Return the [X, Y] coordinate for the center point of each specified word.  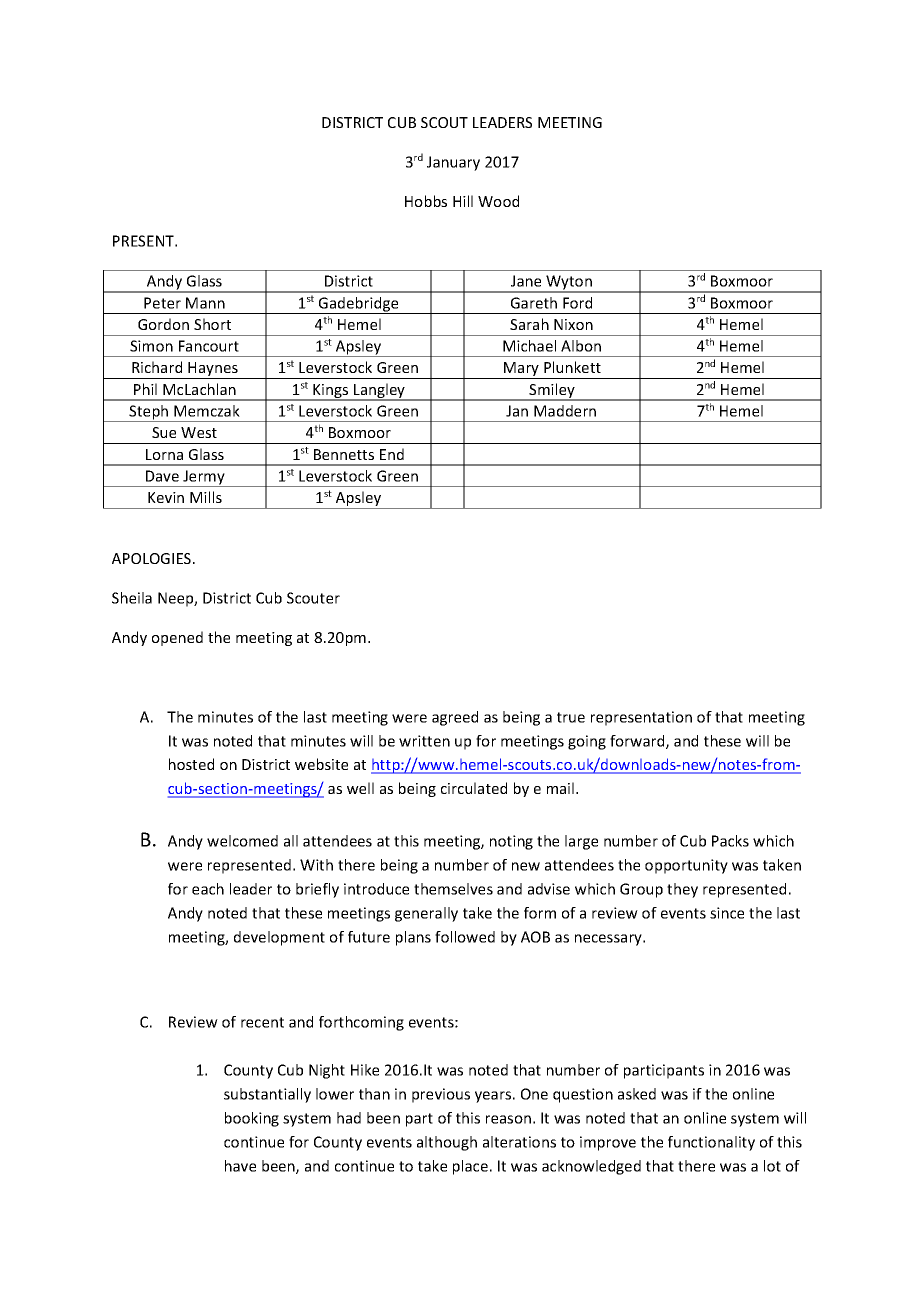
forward [638, 742]
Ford [577, 303]
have [240, 1166]
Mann [205, 303]
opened [177, 638]
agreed [455, 718]
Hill [463, 201]
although [447, 1143]
